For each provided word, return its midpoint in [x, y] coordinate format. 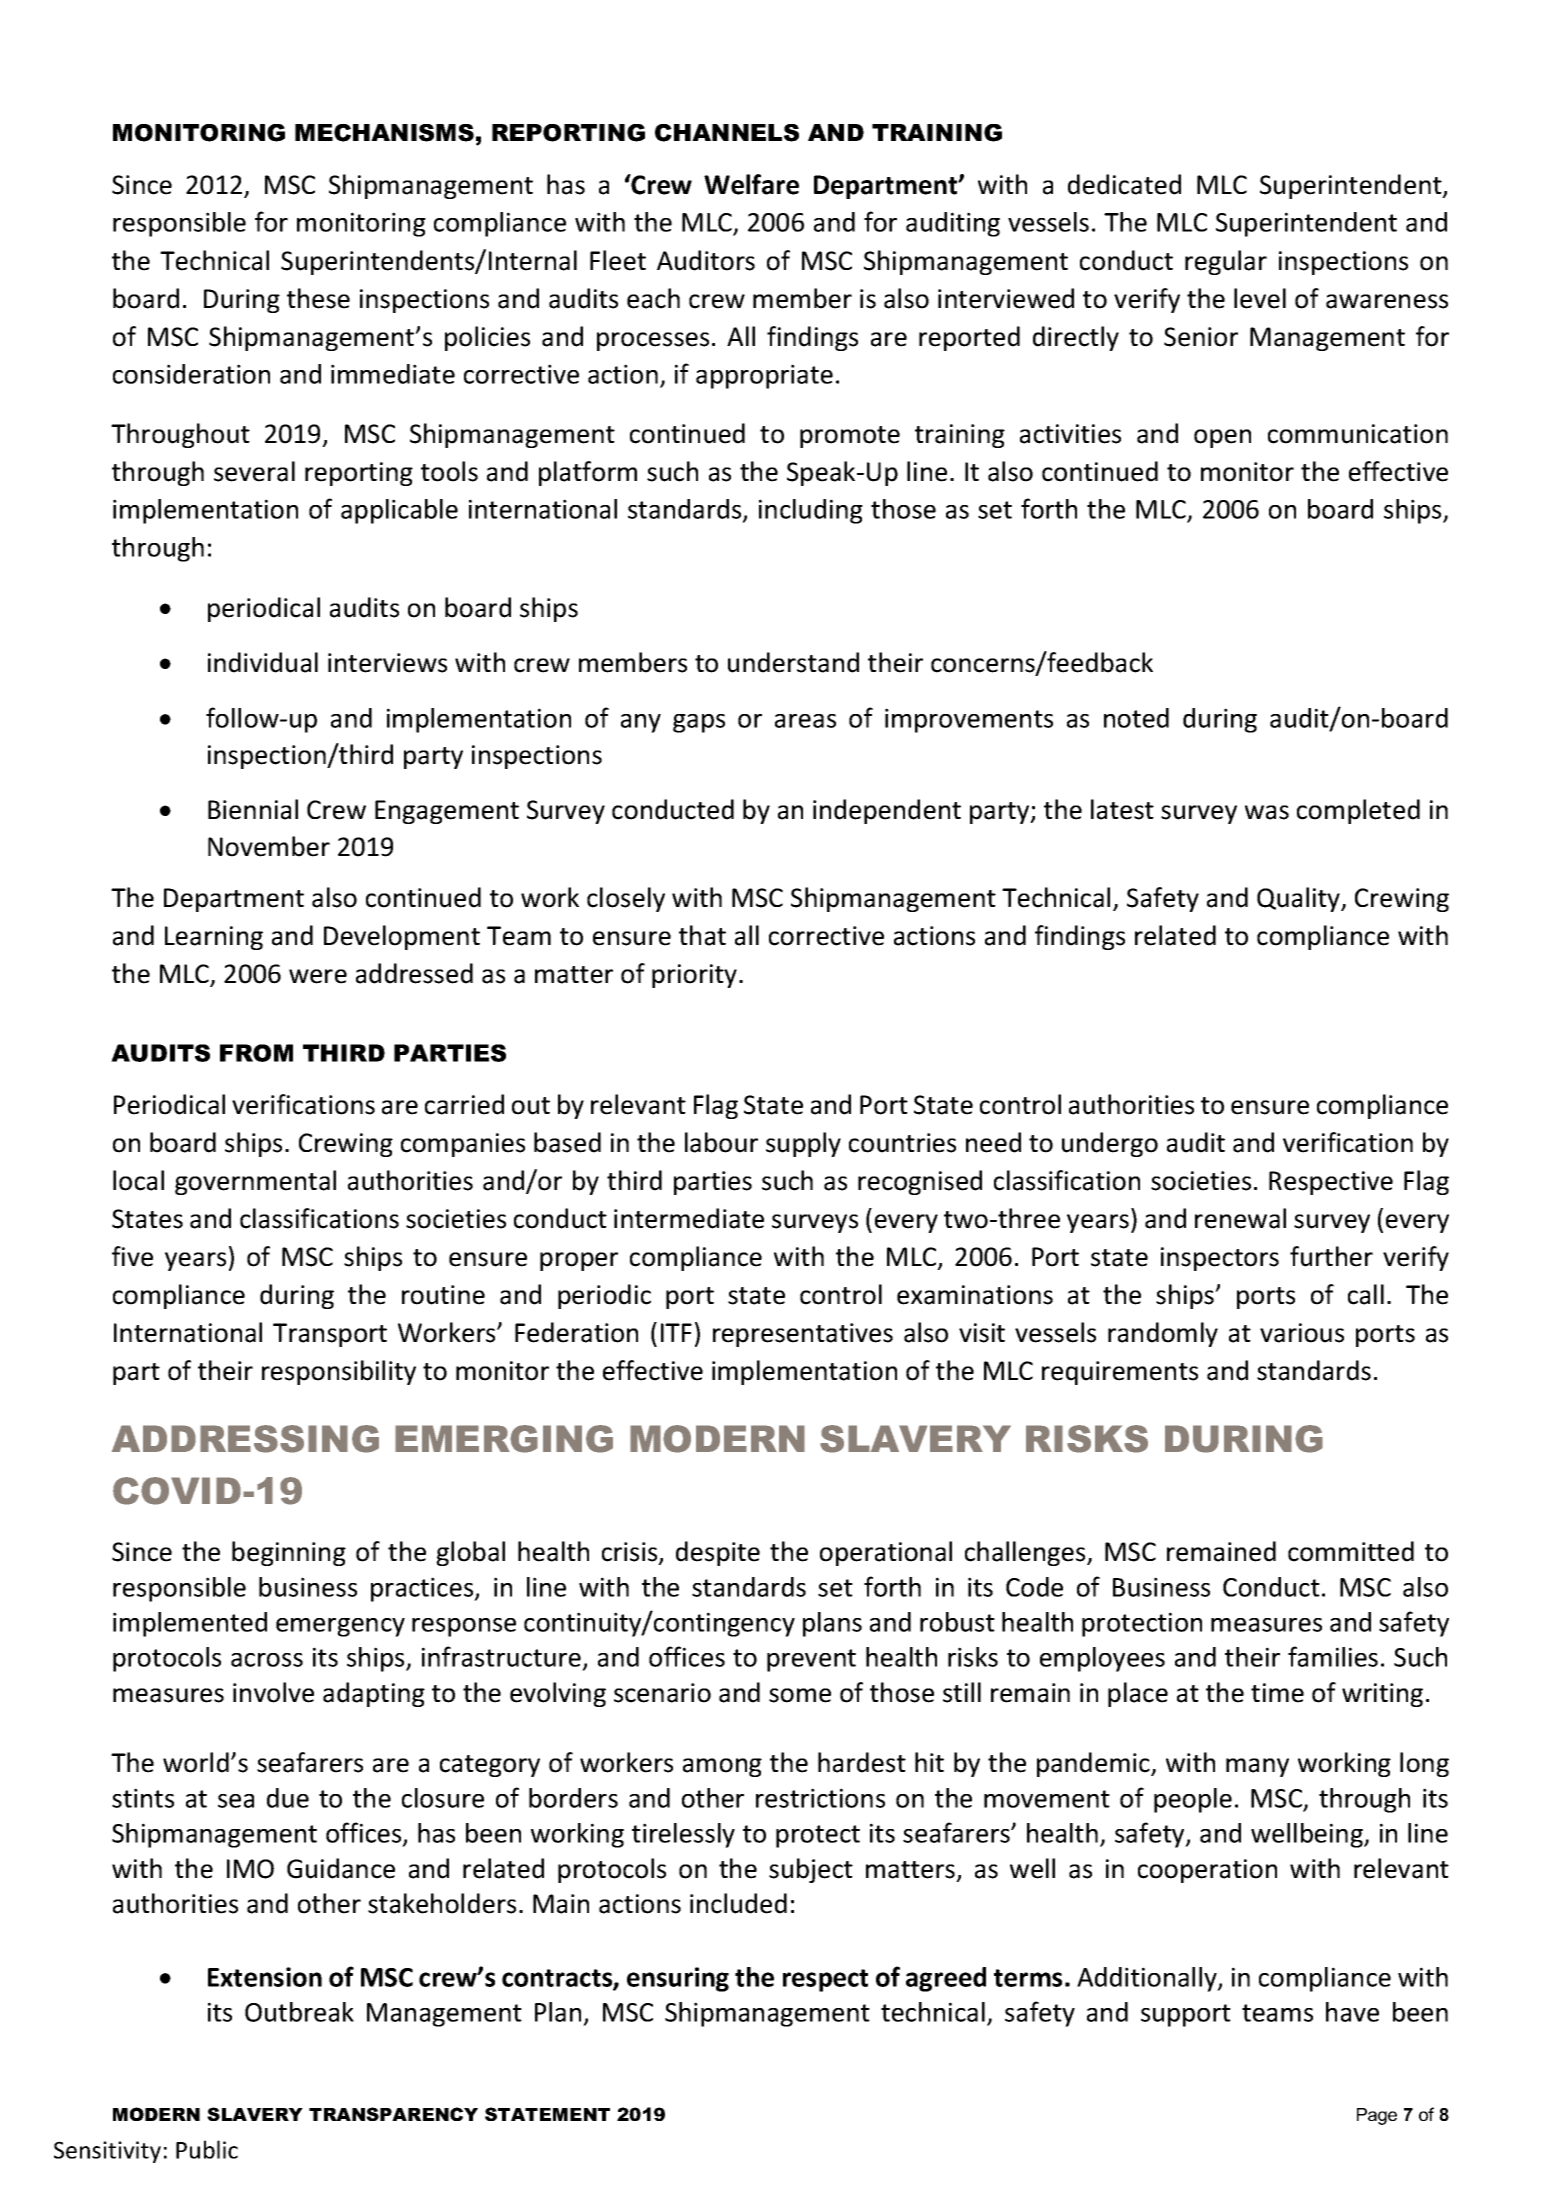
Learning [214, 938]
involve [273, 1692]
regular [1226, 262]
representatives [803, 1335]
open [1222, 438]
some [800, 1695]
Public [207, 2149]
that [702, 935]
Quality [1300, 899]
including [811, 511]
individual [263, 662]
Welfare [751, 184]
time [1277, 1693]
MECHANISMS [384, 133]
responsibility [339, 1372]
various [1302, 1333]
